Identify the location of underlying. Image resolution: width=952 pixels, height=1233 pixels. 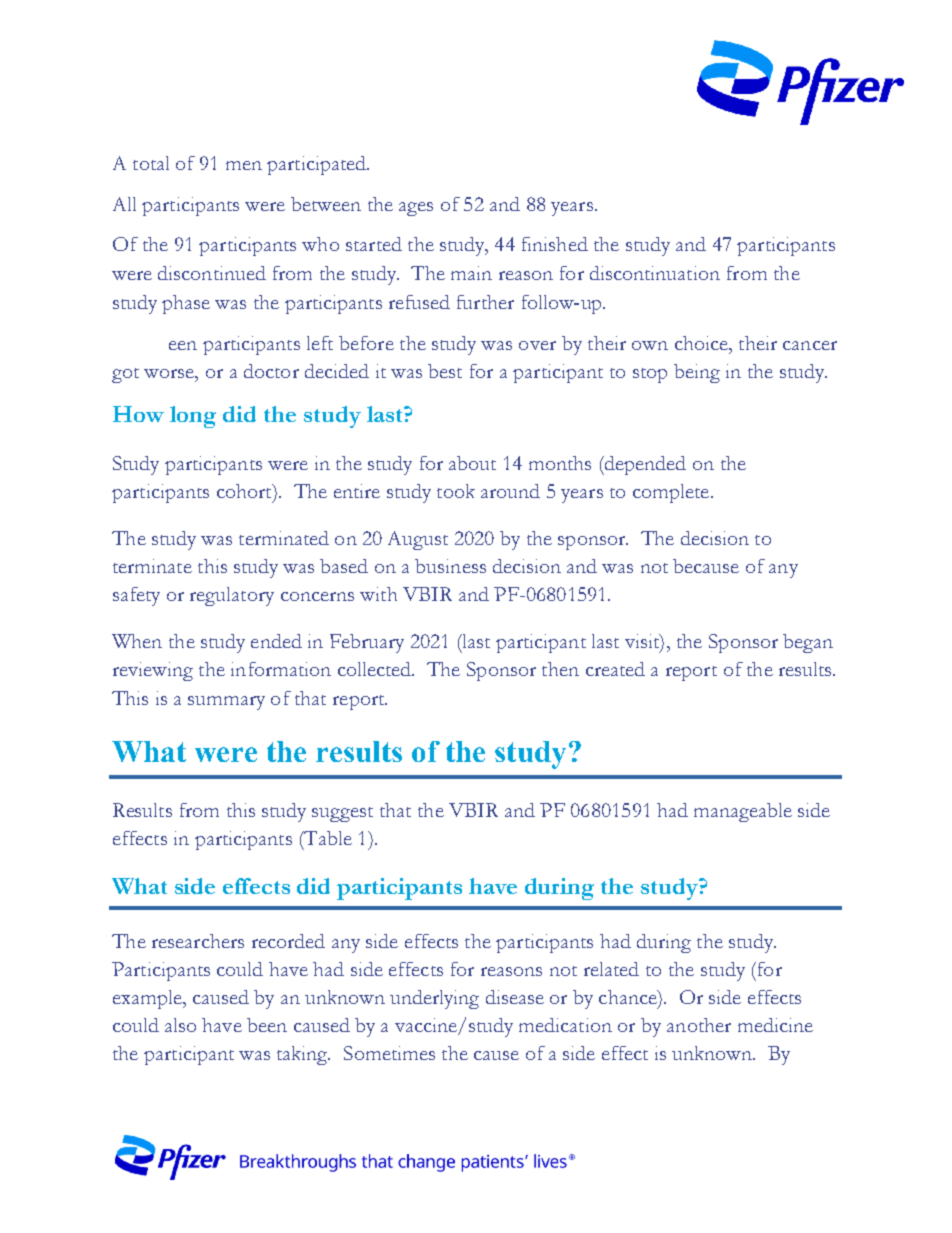
(434, 999).
